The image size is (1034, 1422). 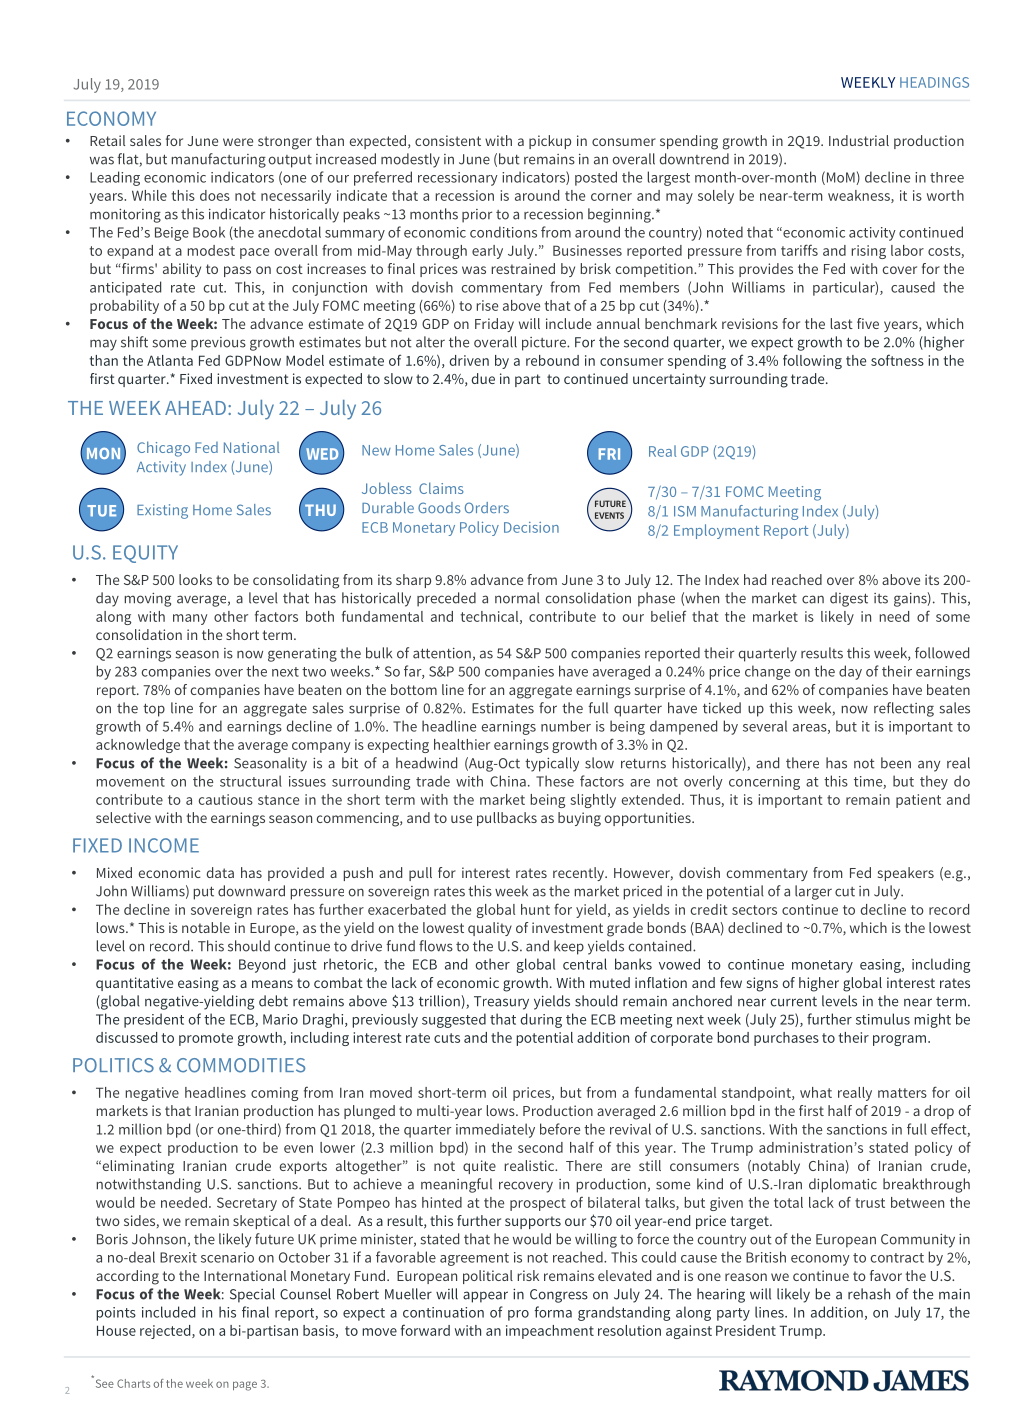 What do you see at coordinates (162, 511) in the page?
I see `Existing` at bounding box center [162, 511].
